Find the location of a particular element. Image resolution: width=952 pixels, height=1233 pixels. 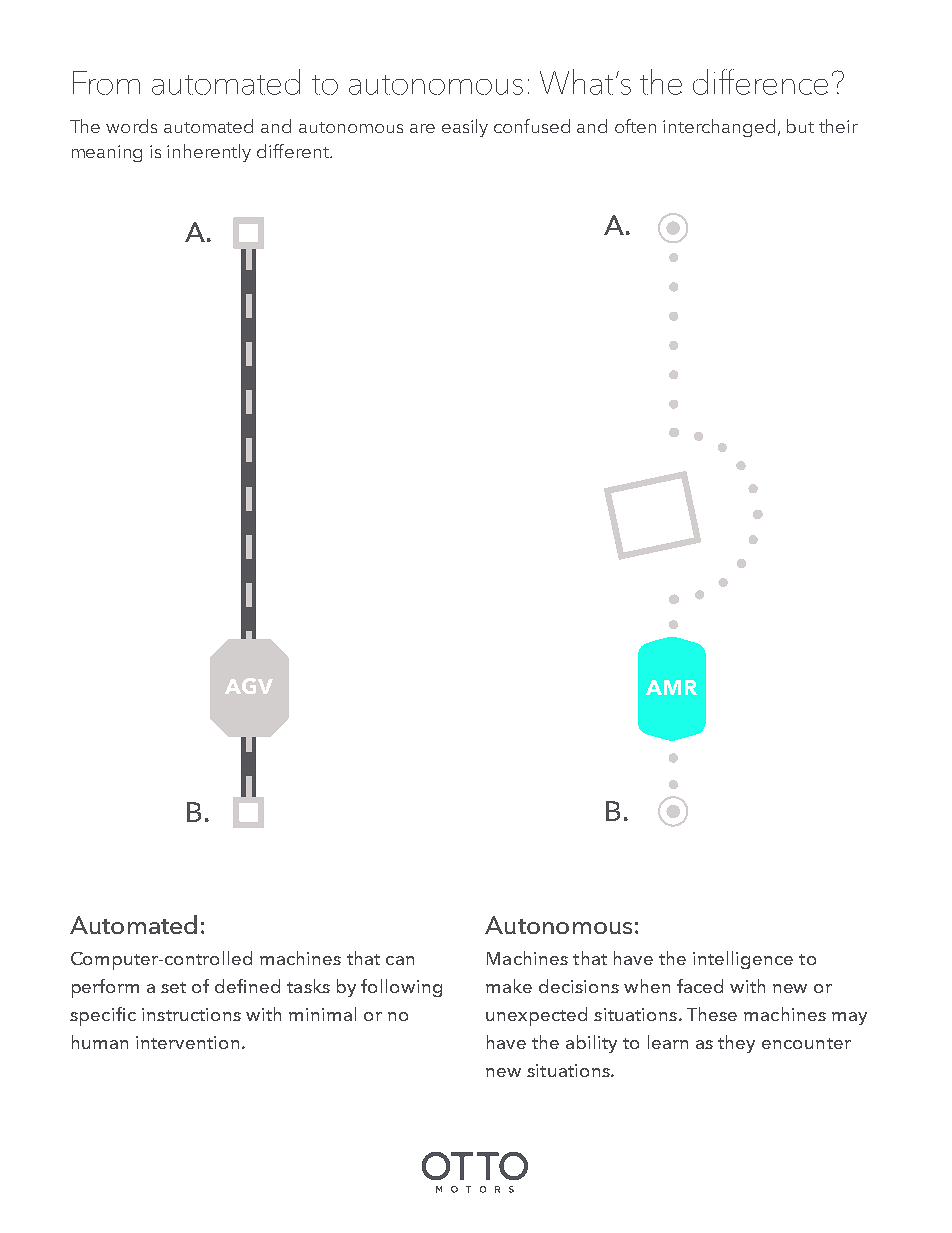

intelligence is located at coordinates (743, 960).
